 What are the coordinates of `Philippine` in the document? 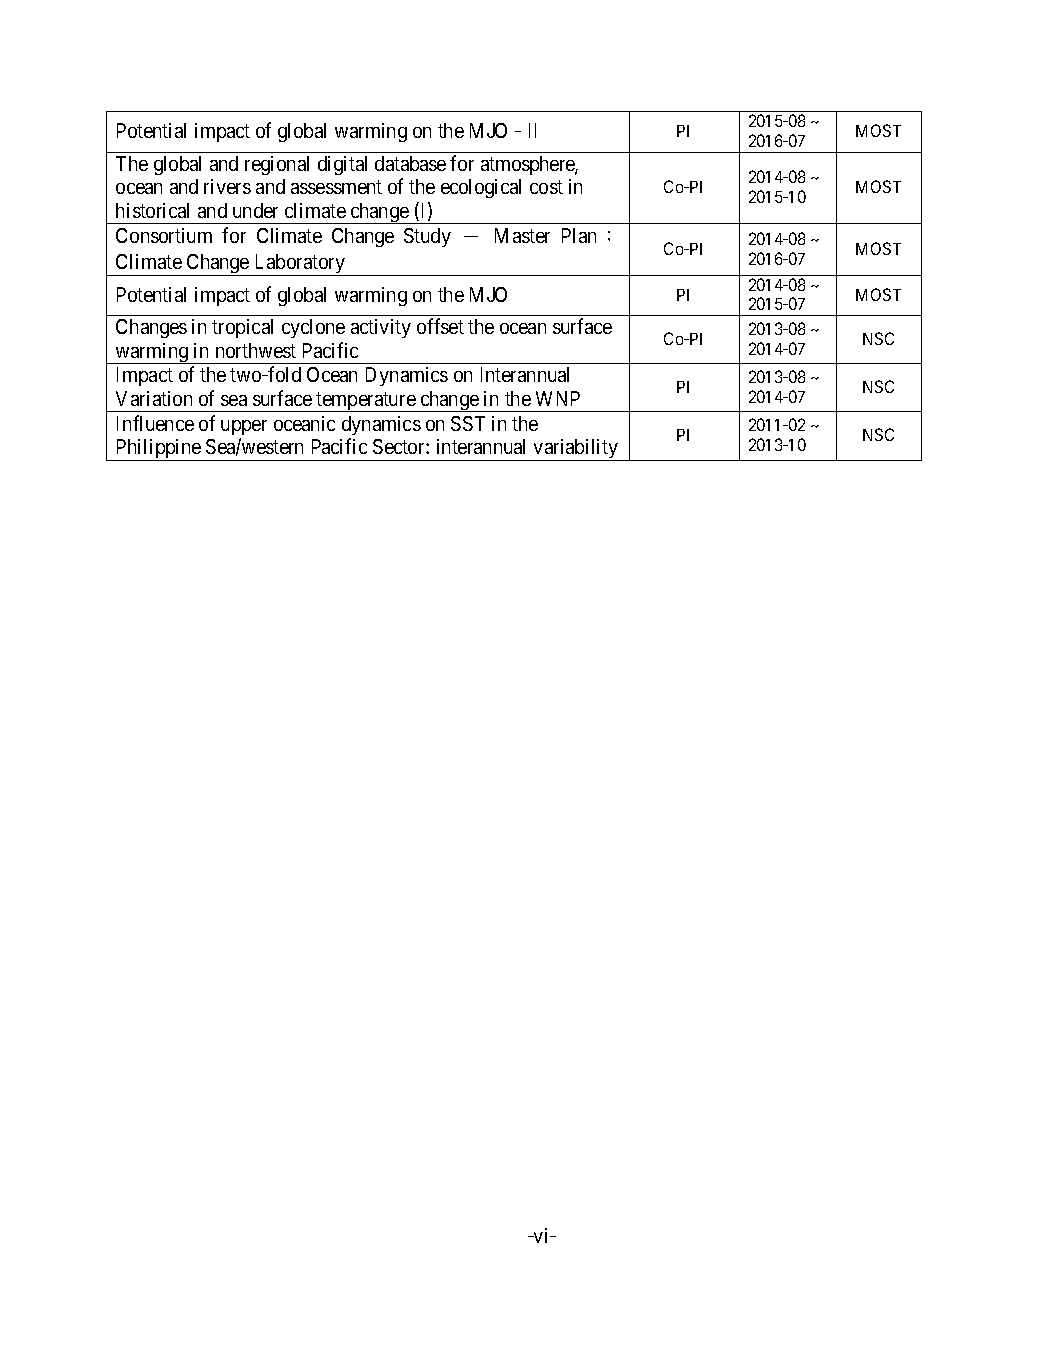 It's located at (158, 450).
